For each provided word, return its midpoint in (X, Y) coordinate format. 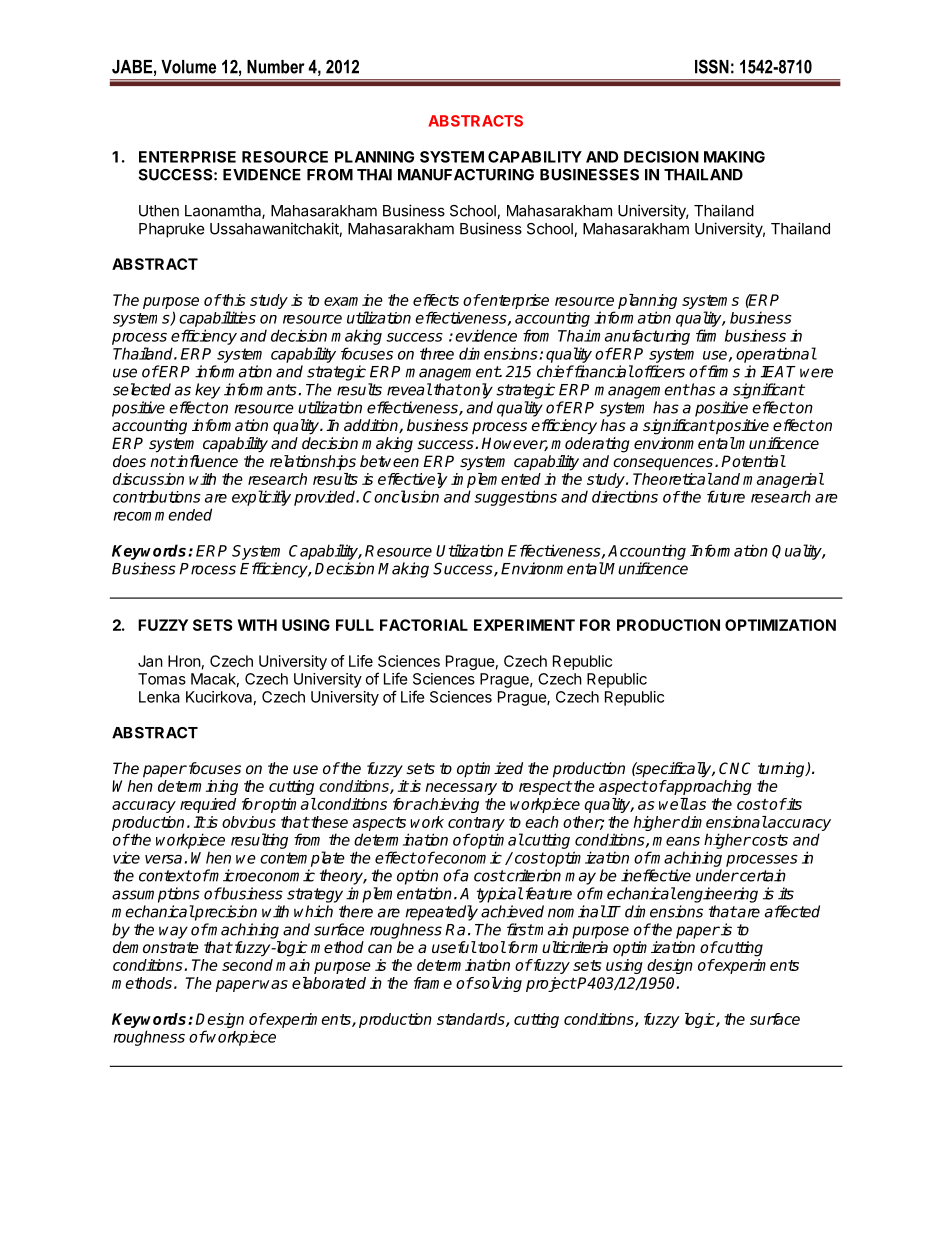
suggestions (515, 498)
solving (497, 984)
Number (276, 67)
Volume (188, 67)
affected (792, 911)
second (247, 965)
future (726, 496)
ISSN (712, 66)
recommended (163, 514)
